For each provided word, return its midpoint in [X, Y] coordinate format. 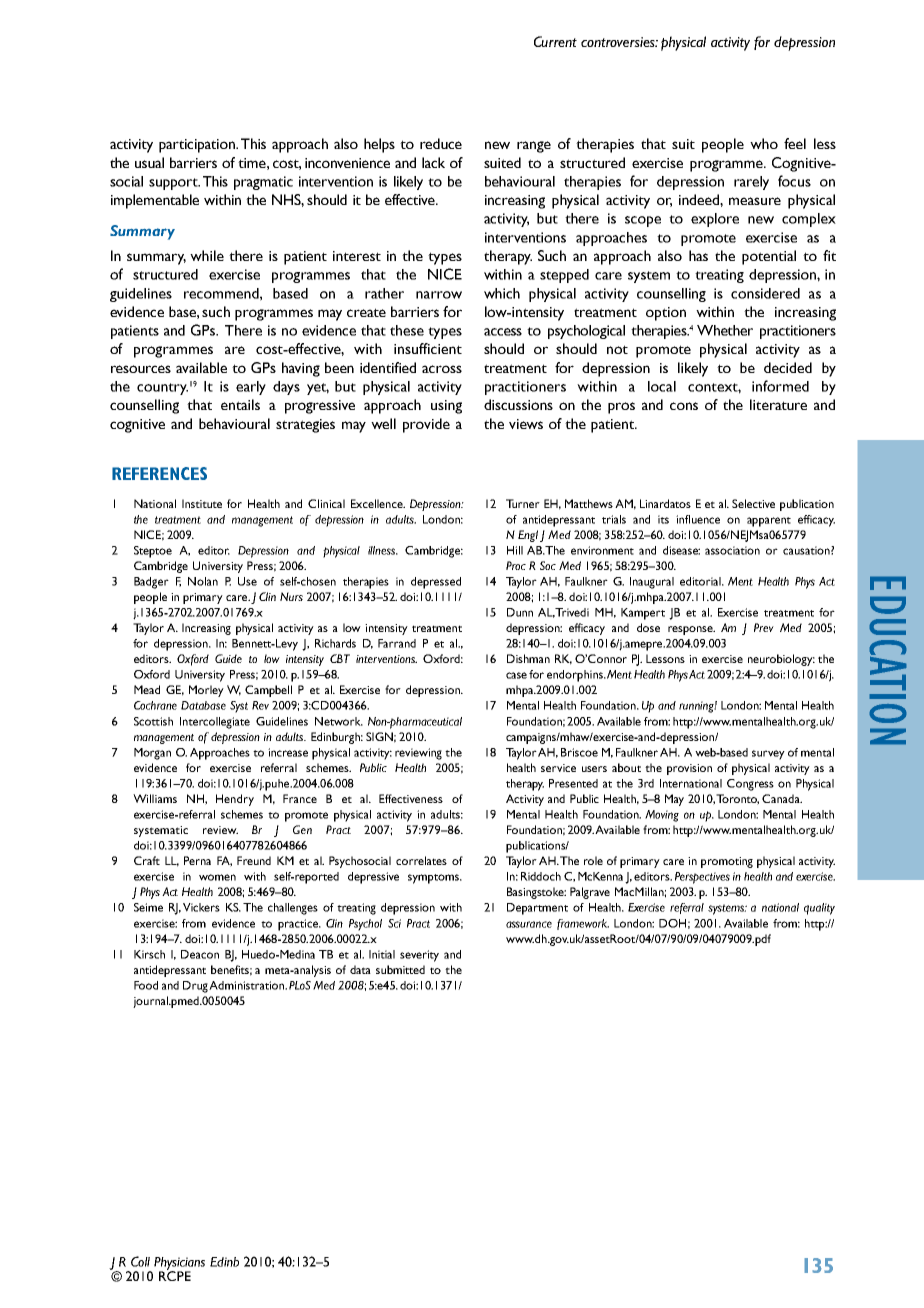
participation [198, 146]
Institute [202, 503]
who [764, 143]
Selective [753, 503]
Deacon [200, 954]
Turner [523, 503]
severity [419, 956]
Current [555, 41]
